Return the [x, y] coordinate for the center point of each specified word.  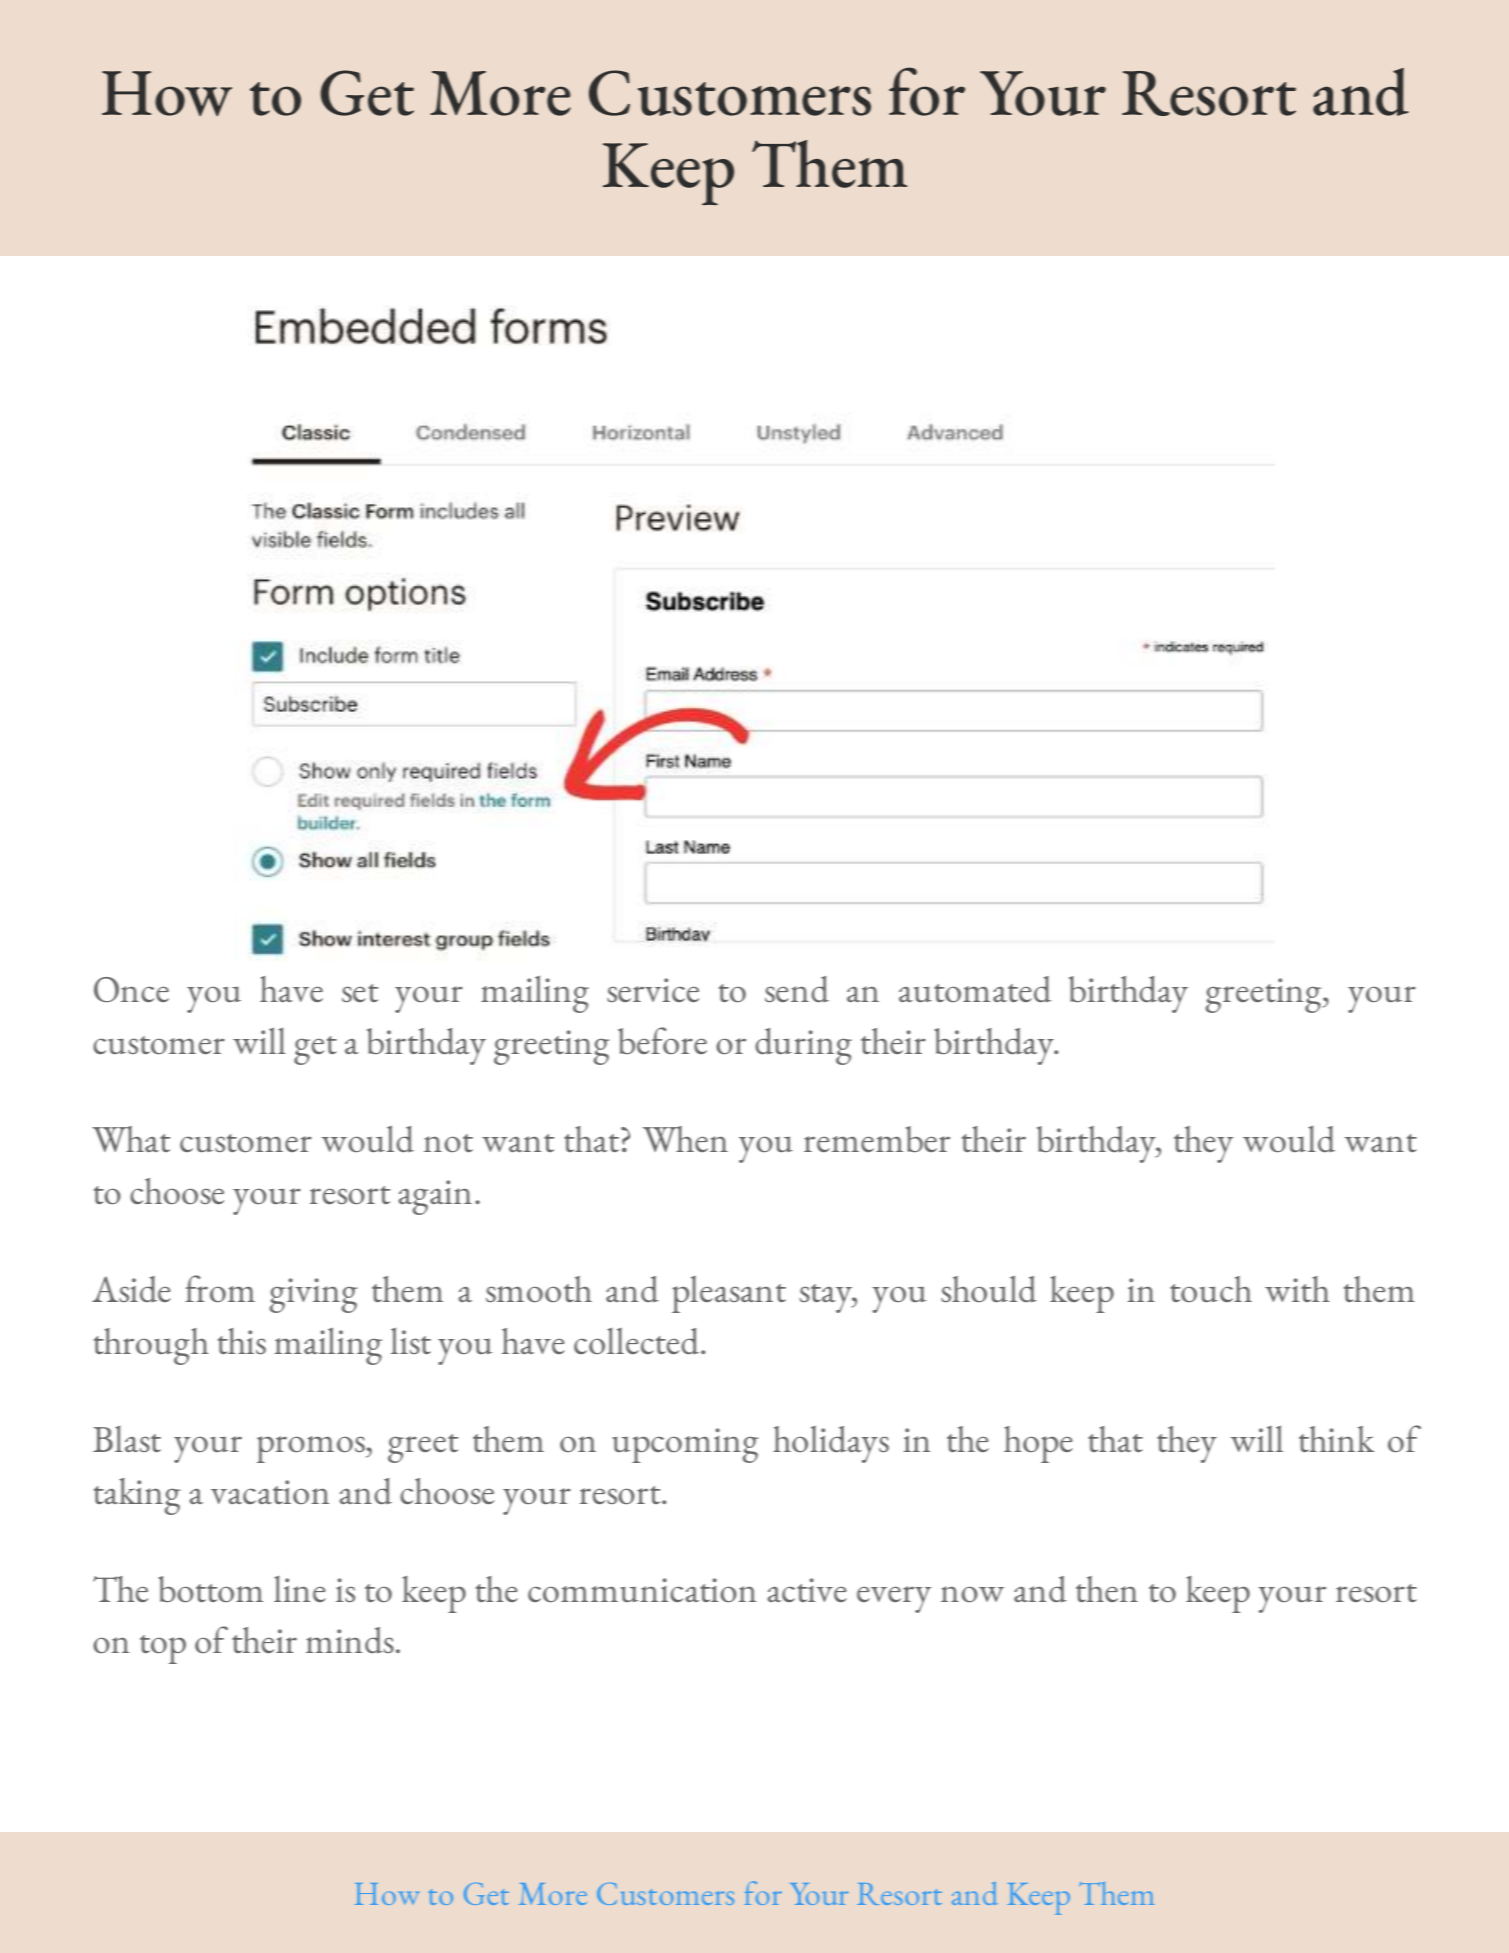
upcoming [685, 1445]
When [685, 1139]
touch [1211, 1289]
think [1336, 1439]
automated [975, 989]
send [797, 989]
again [435, 1197]
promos [312, 1449]
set [360, 993]
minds [350, 1640]
